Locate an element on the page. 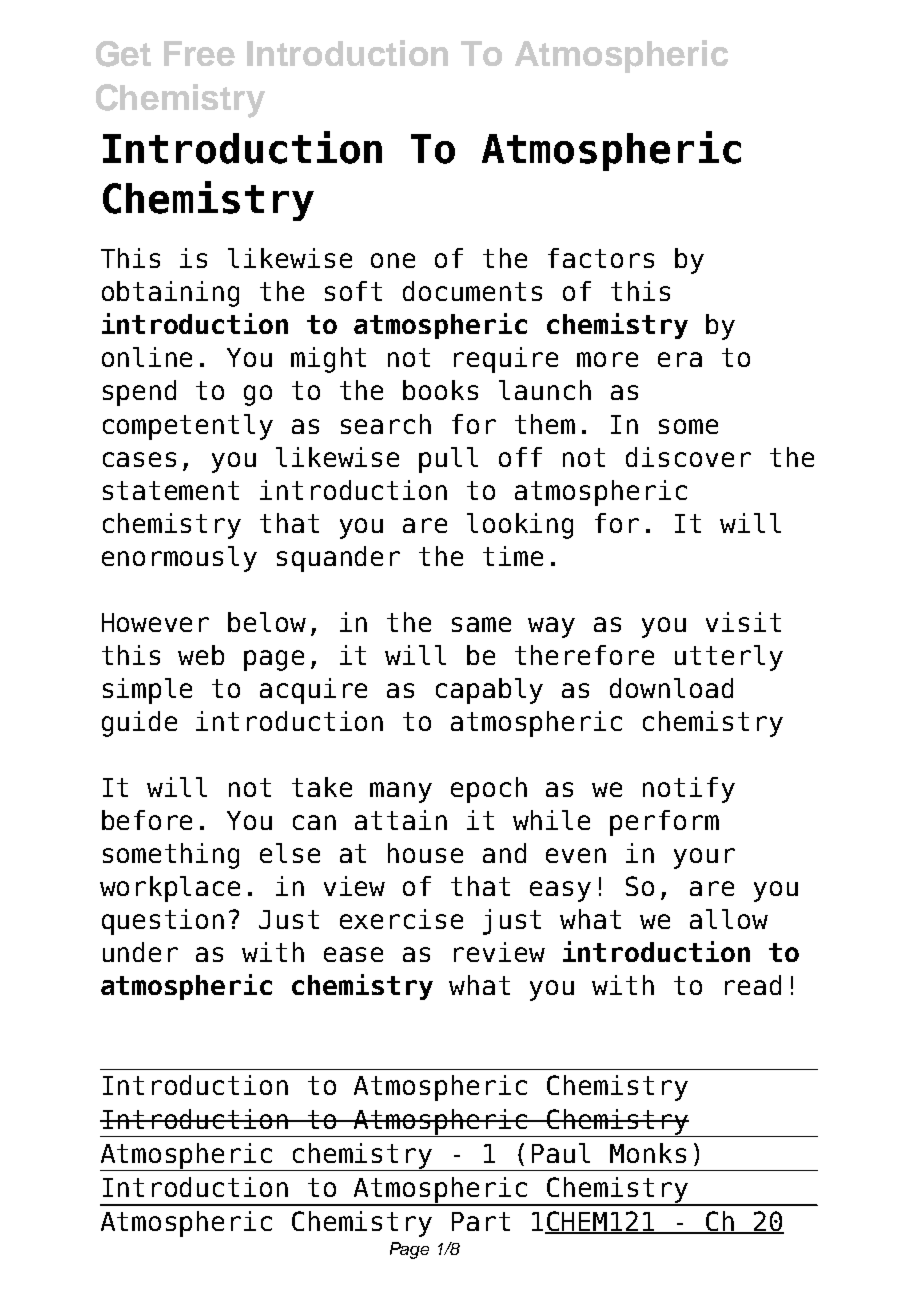 The image size is (924, 1311). perform is located at coordinates (664, 823).
